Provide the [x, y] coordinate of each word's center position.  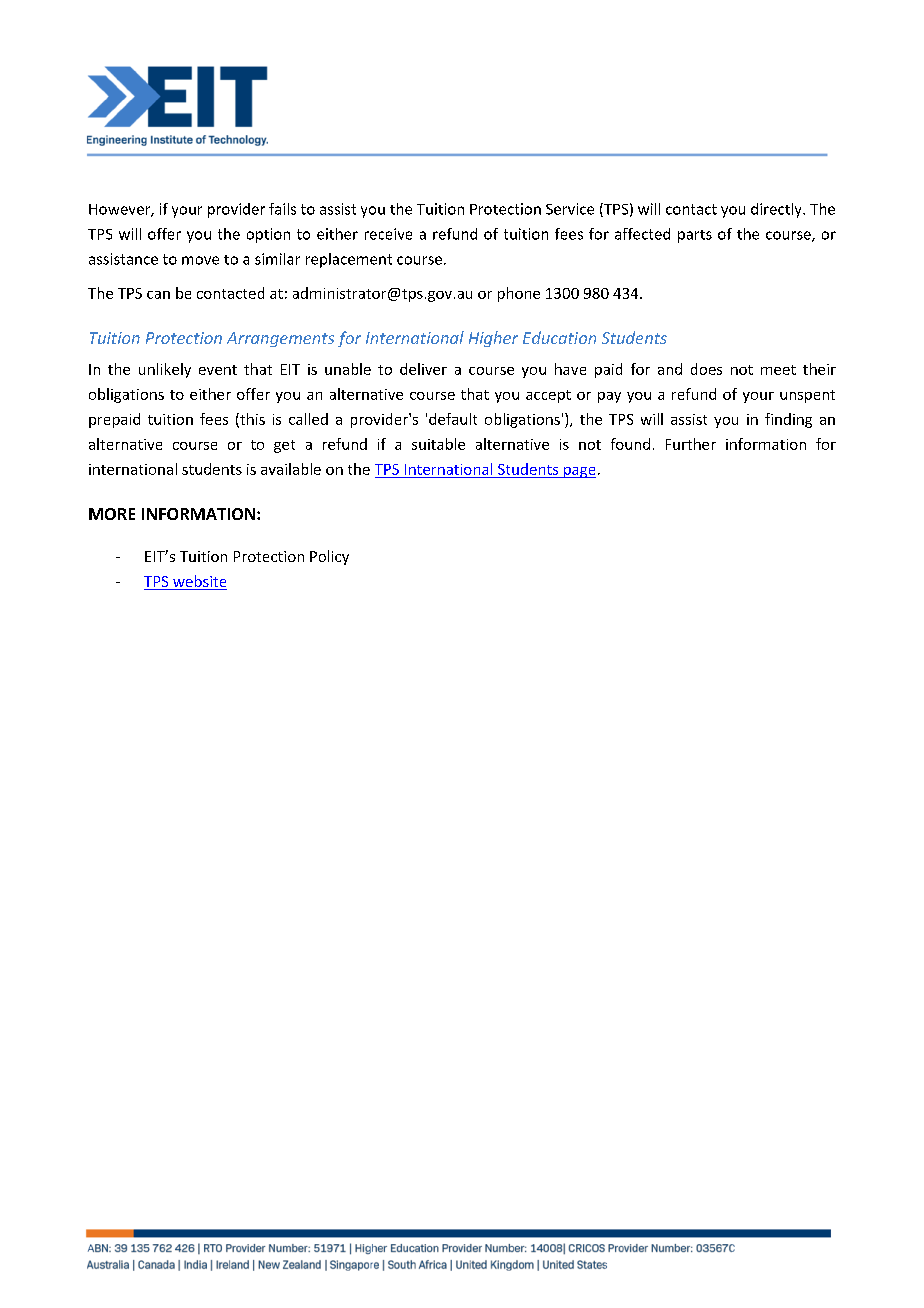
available [291, 469]
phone [519, 294]
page [578, 472]
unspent [807, 396]
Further [691, 444]
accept [548, 396]
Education [559, 337]
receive [388, 234]
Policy [329, 557]
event [218, 370]
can [158, 295]
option [268, 235]
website [199, 581]
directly [777, 210]
